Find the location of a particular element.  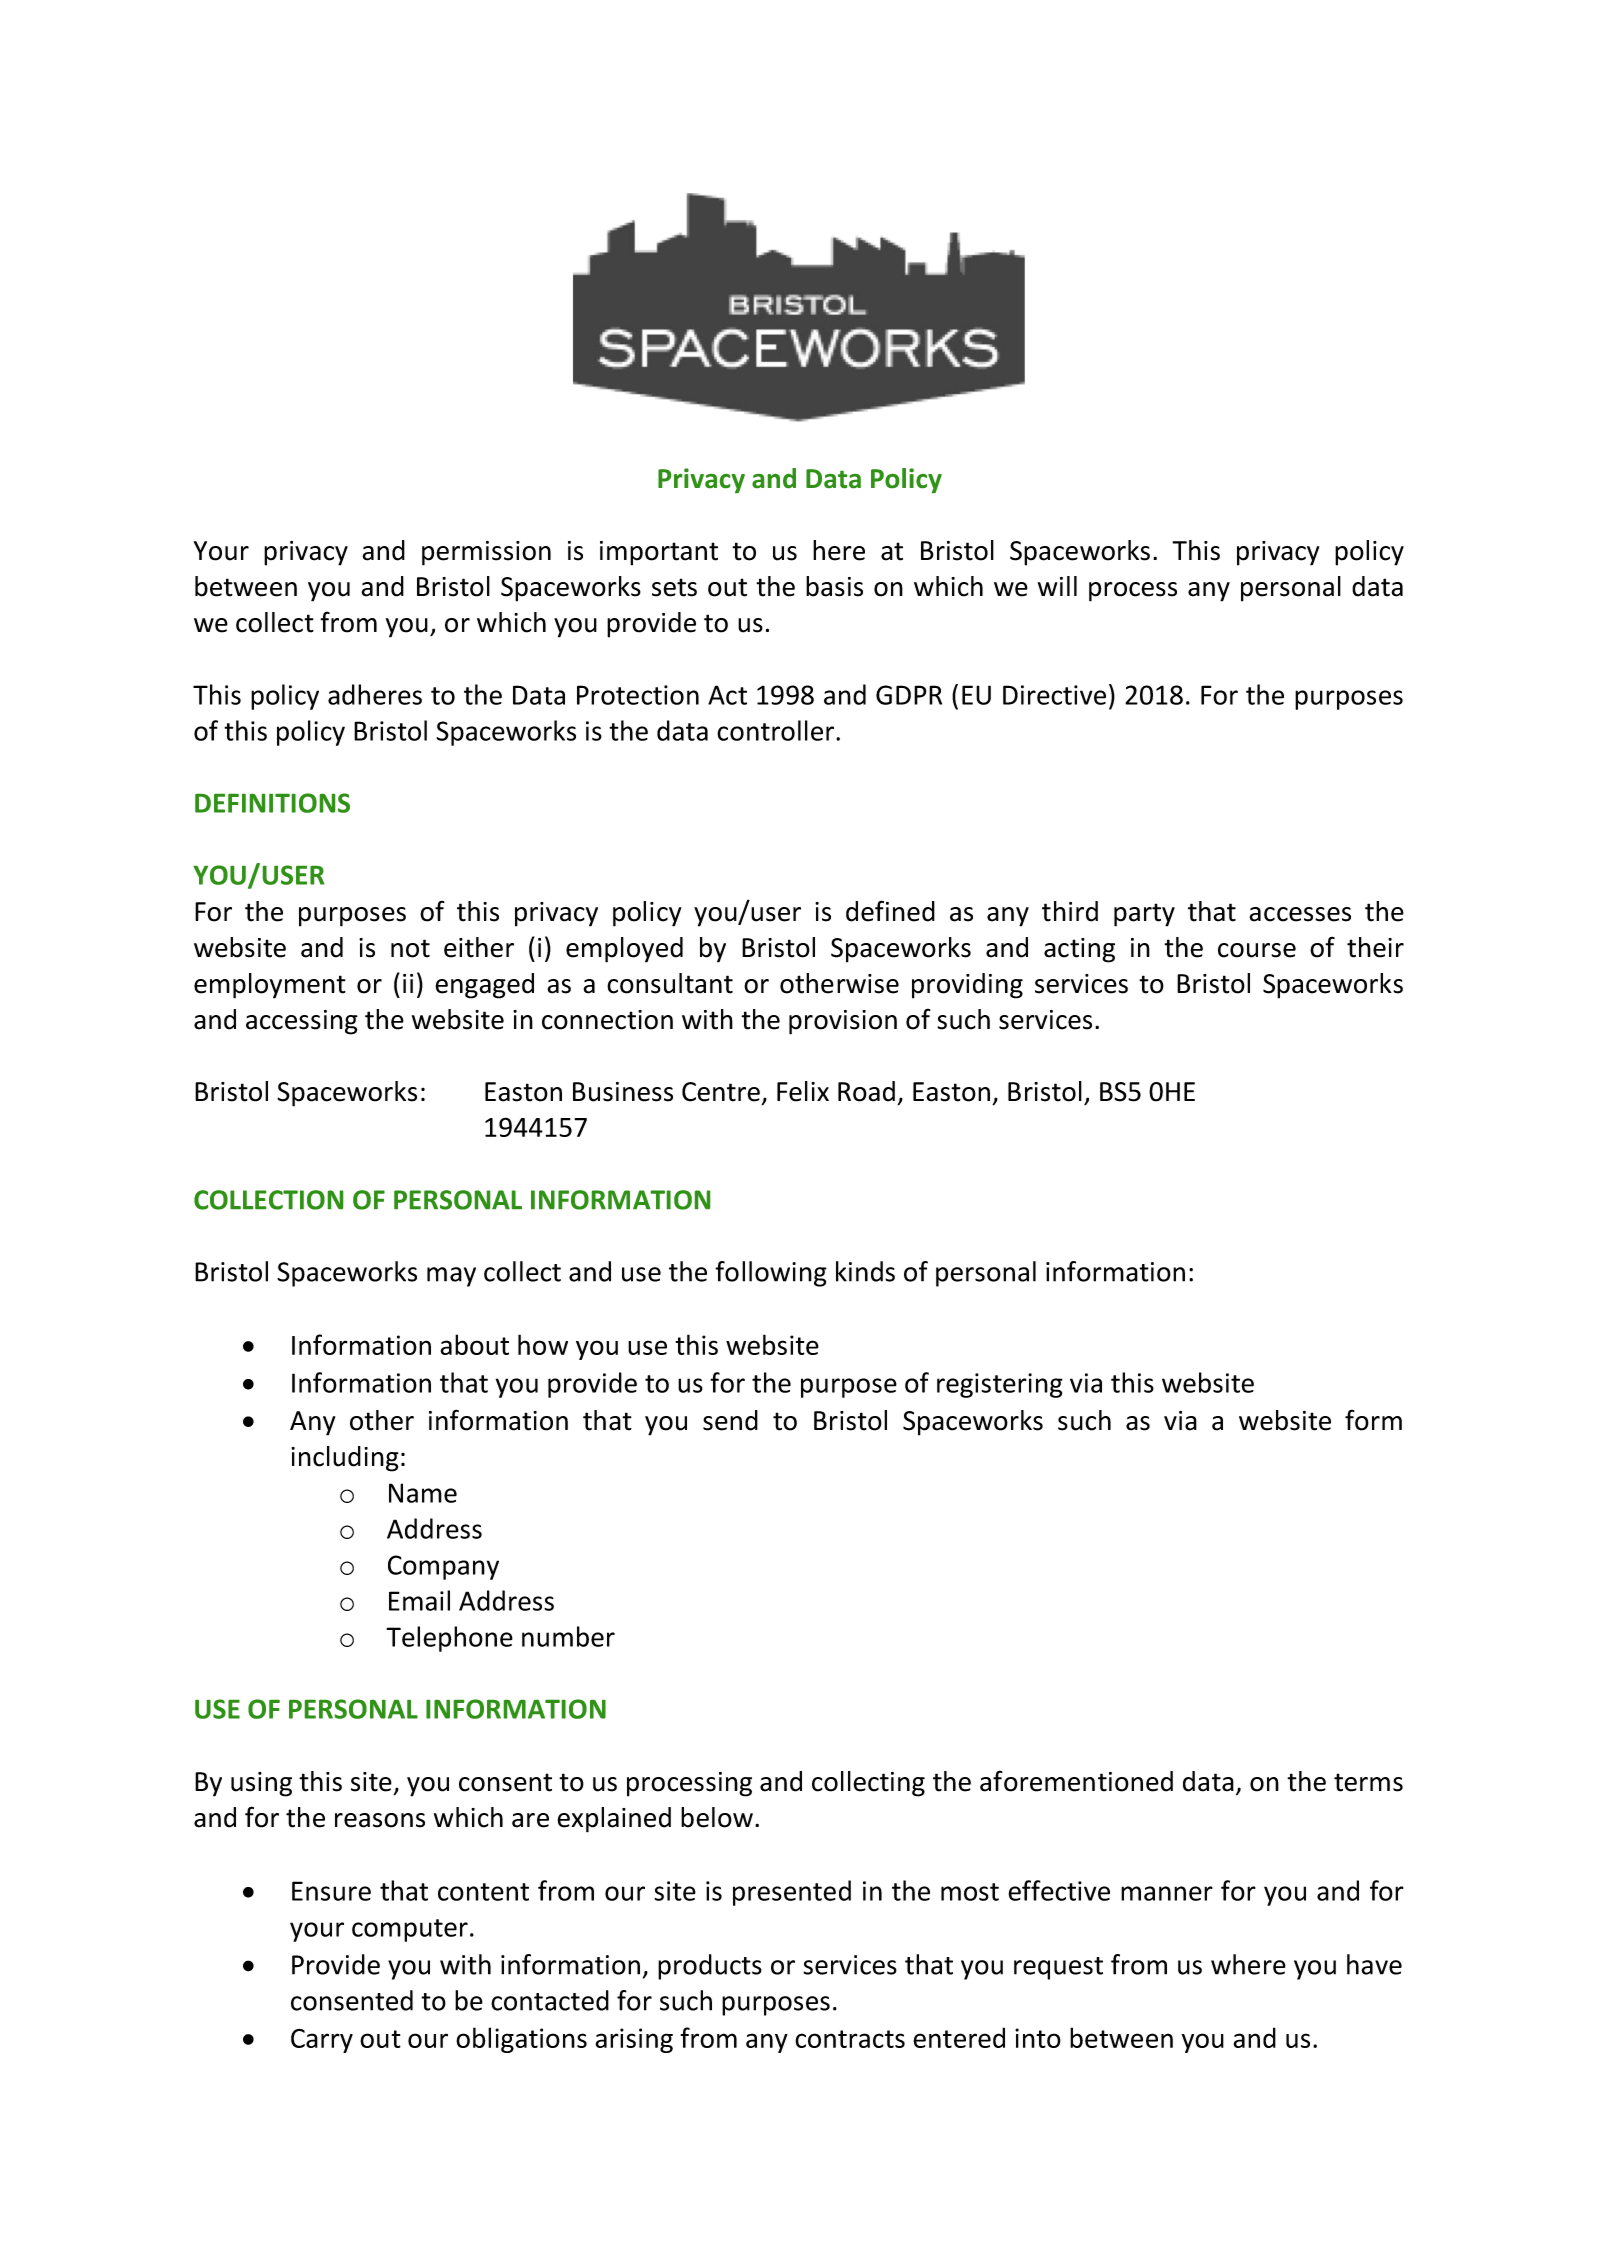

contracts is located at coordinates (850, 2039).
